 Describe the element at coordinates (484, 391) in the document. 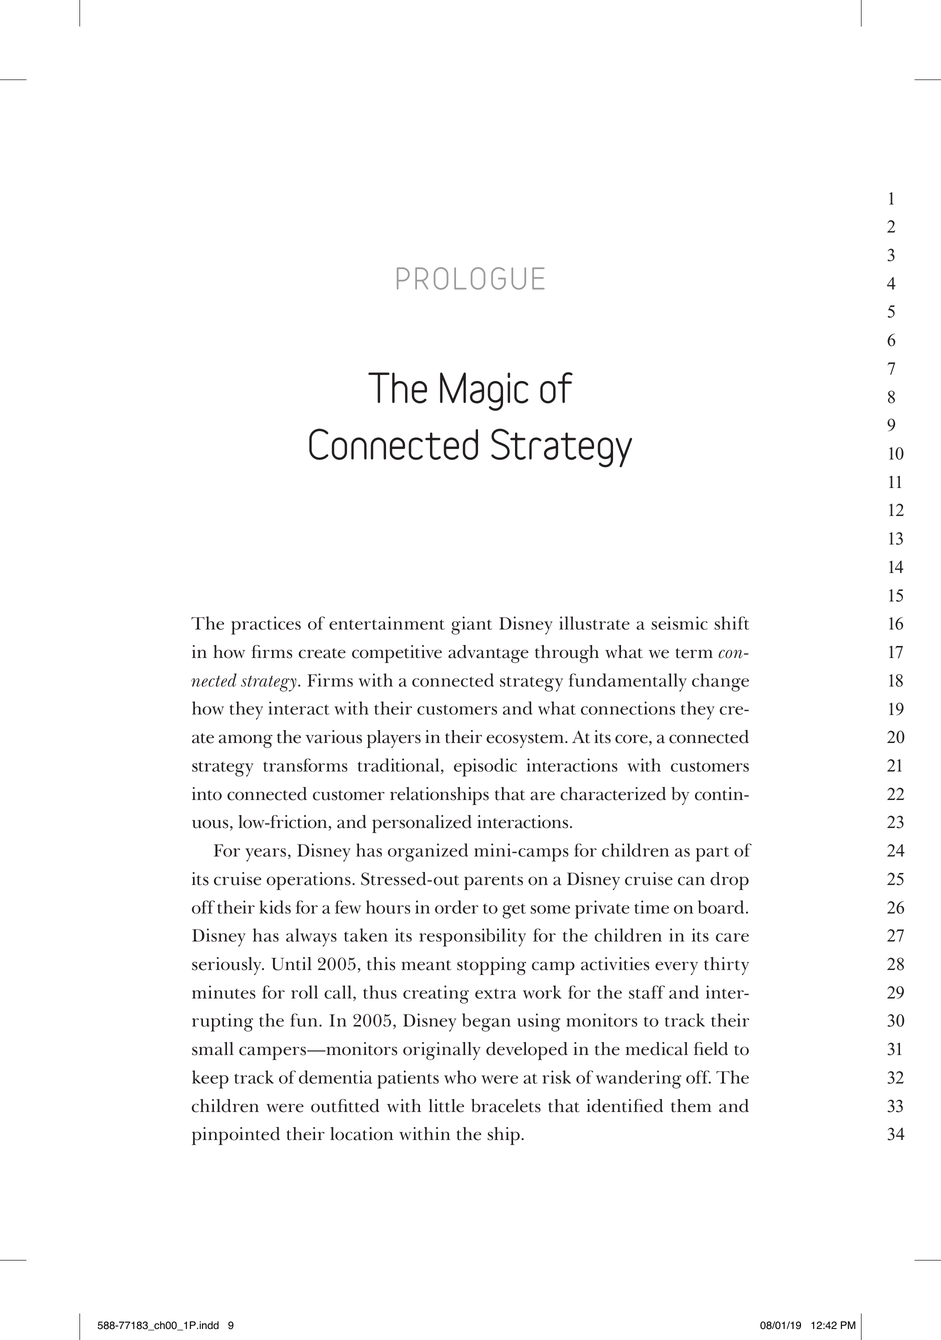

I see `Magic` at that location.
